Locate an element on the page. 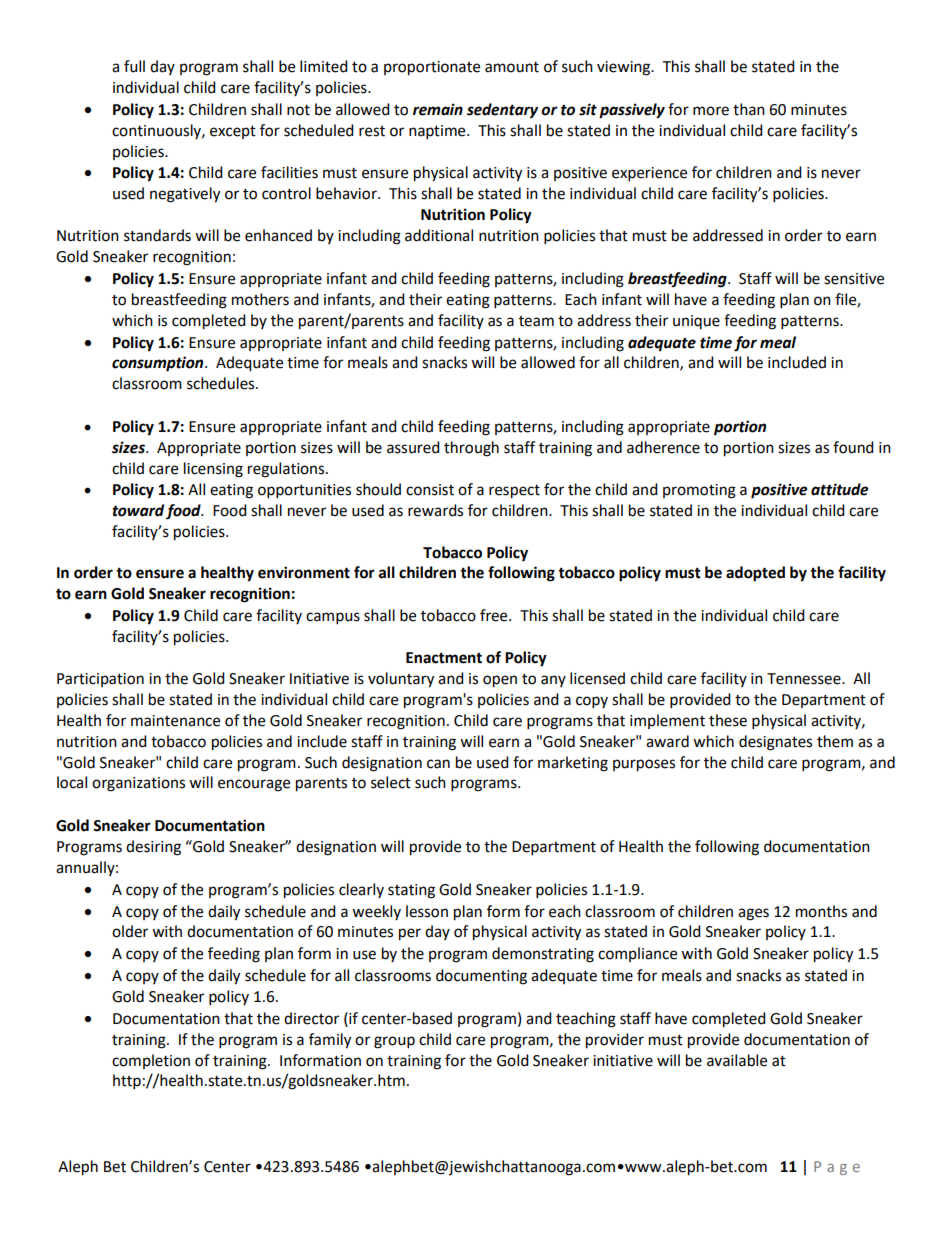  full is located at coordinates (134, 66).
